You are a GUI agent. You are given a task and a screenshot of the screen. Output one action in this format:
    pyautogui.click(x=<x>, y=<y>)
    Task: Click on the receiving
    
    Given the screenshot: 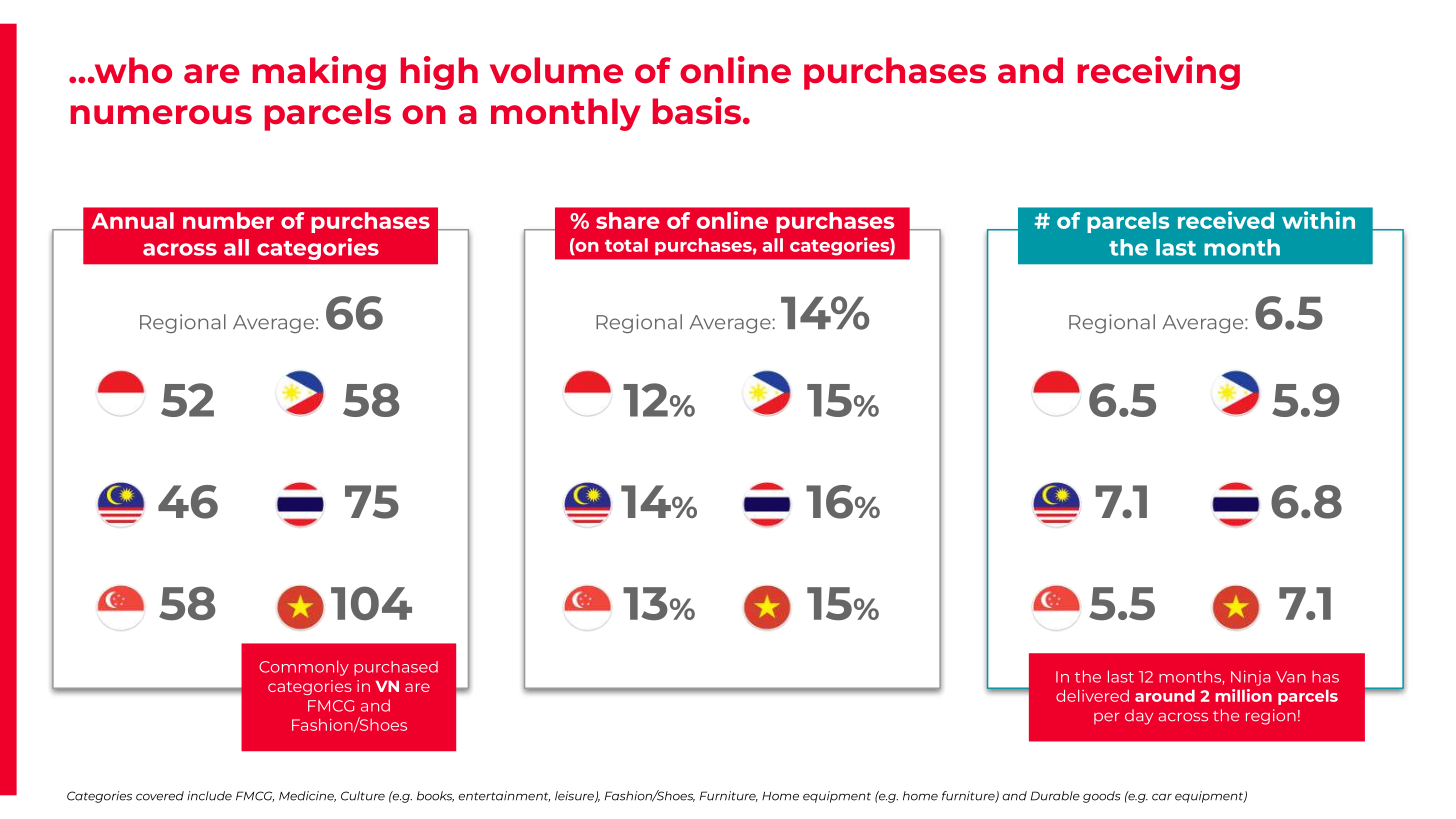 What is the action you would take?
    pyautogui.click(x=1159, y=73)
